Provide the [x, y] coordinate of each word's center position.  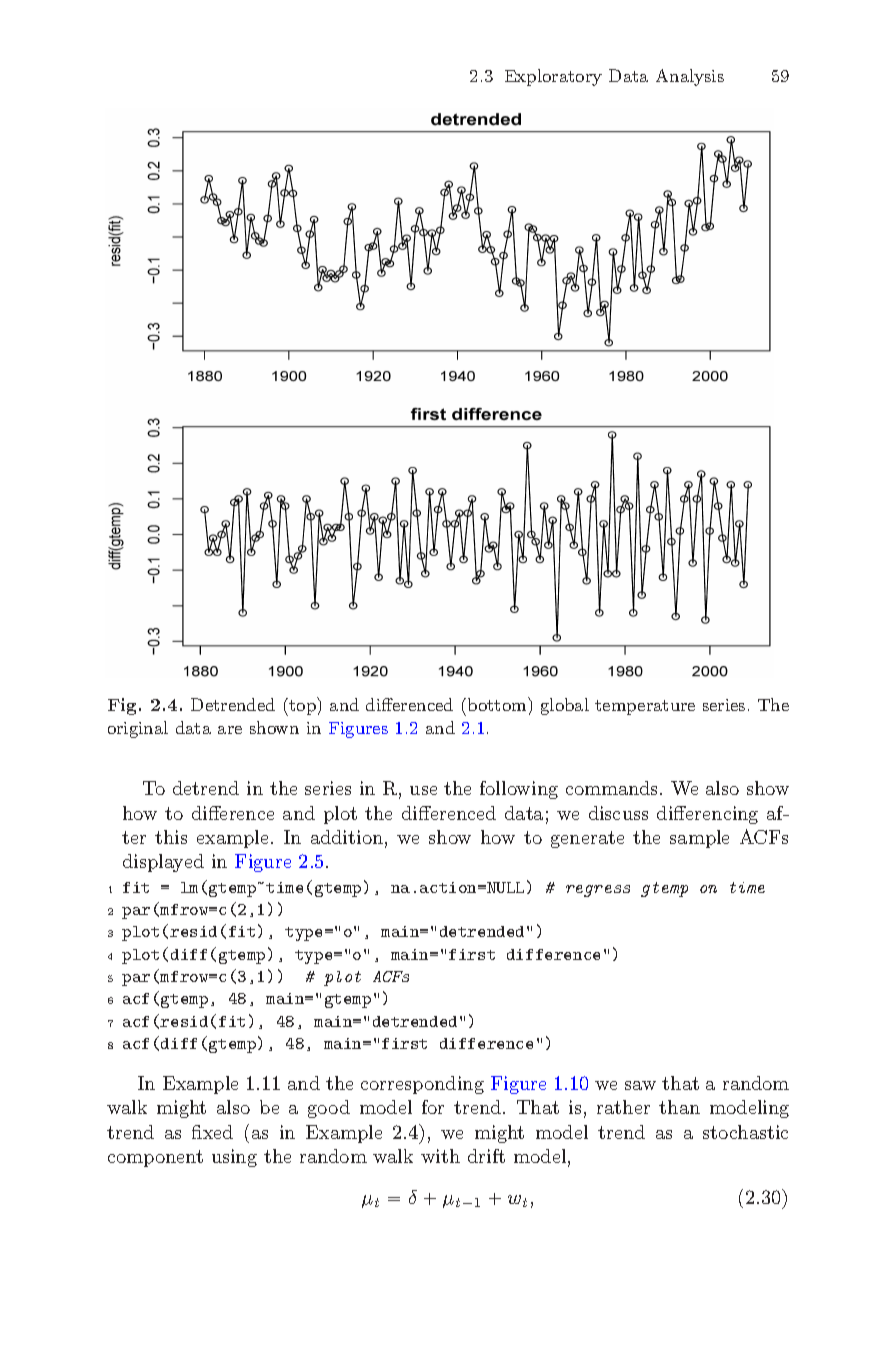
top [301, 707]
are [230, 730]
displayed [163, 863]
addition [347, 837]
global [565, 706]
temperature [645, 707]
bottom [497, 704]
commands [611, 788]
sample [699, 839]
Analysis [690, 77]
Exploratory [553, 77]
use [423, 790]
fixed [212, 1132]
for [433, 1107]
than [679, 1107]
